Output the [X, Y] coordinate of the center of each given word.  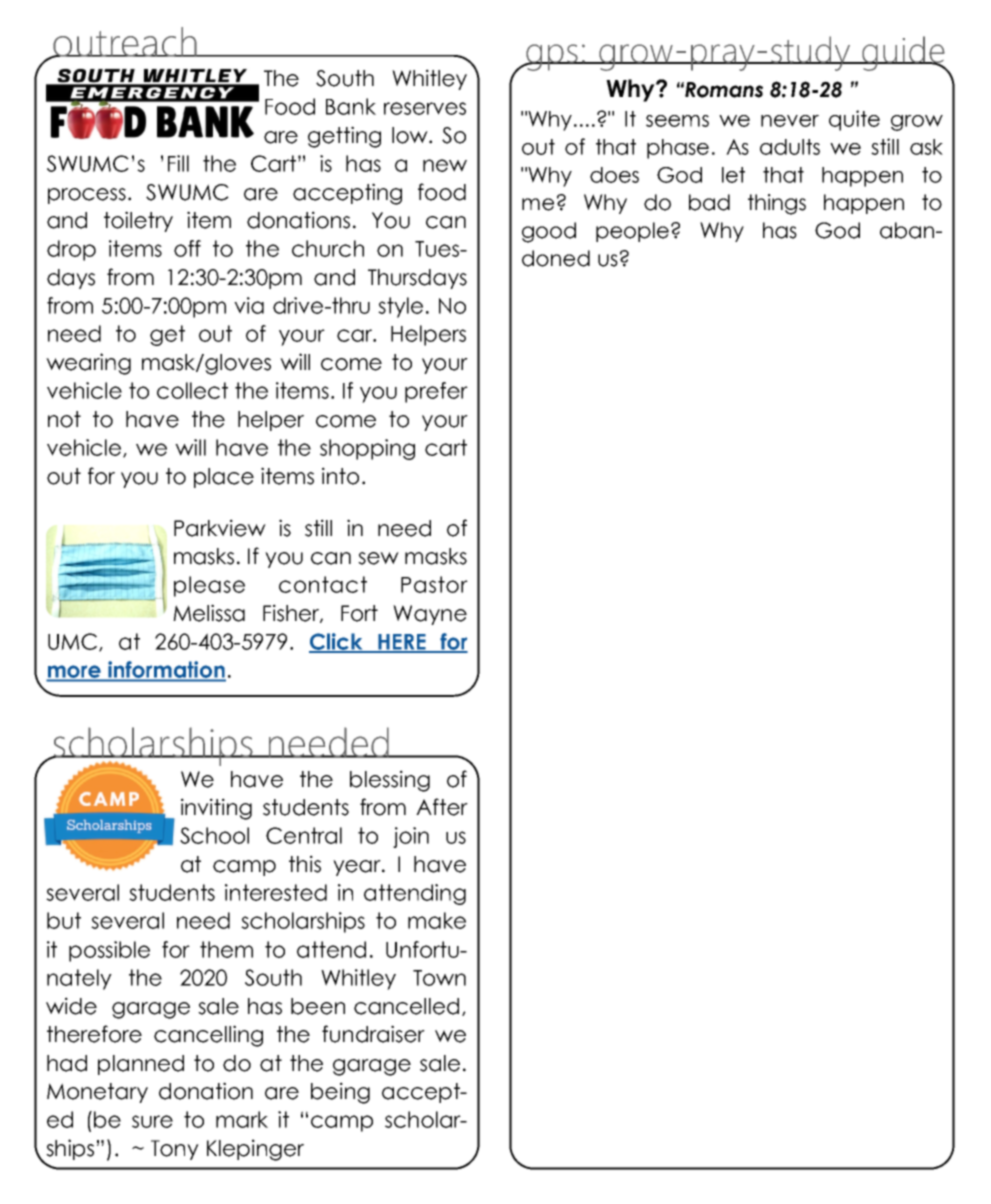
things [777, 204]
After [442, 807]
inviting [216, 809]
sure [152, 1121]
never [790, 121]
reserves [425, 108]
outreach [125, 43]
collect [192, 390]
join [411, 837]
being [340, 1093]
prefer [436, 392]
